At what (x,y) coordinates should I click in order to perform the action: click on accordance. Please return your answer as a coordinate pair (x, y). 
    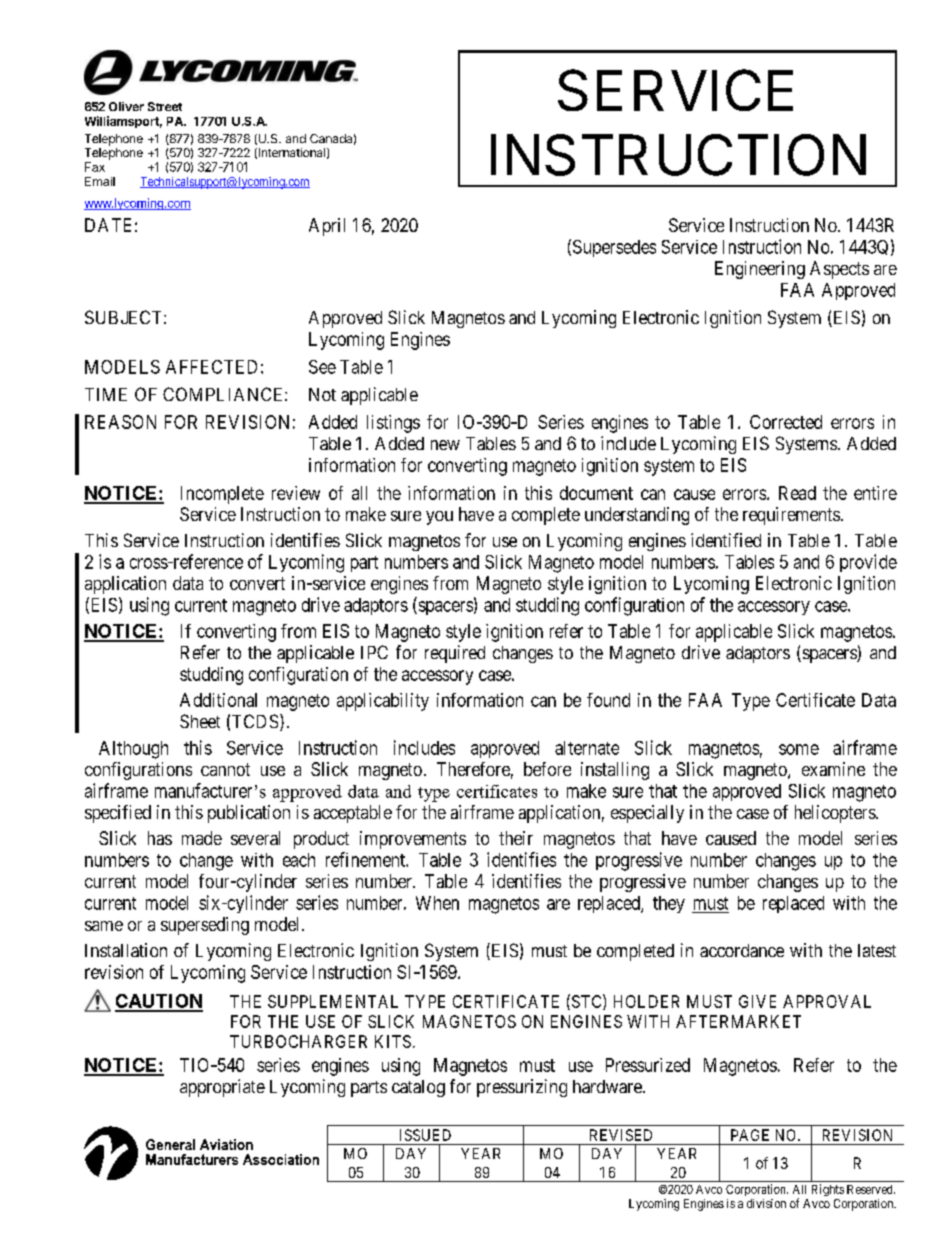
    Looking at the image, I should click on (742, 950).
